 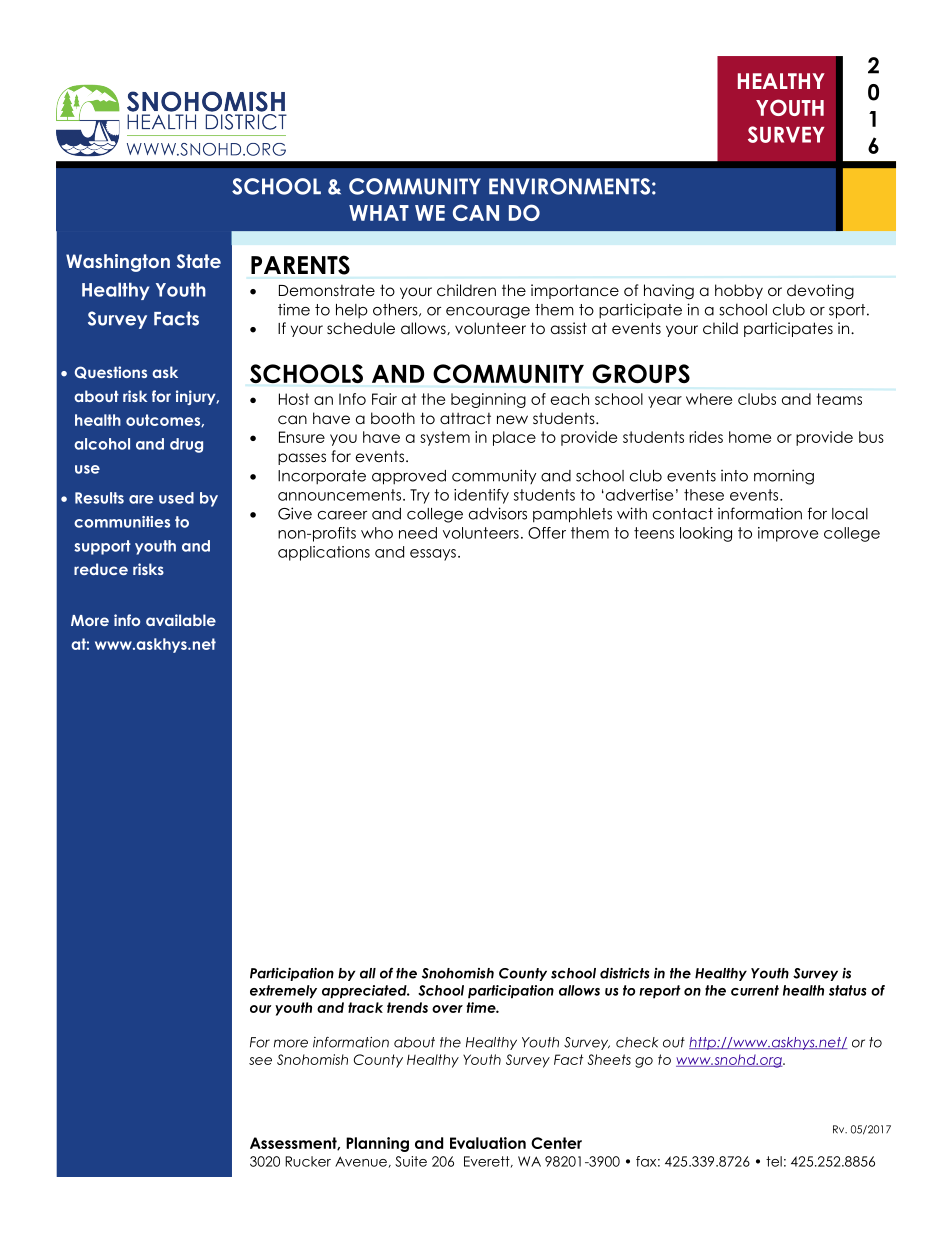 What do you see at coordinates (181, 620) in the screenshot?
I see `available` at bounding box center [181, 620].
